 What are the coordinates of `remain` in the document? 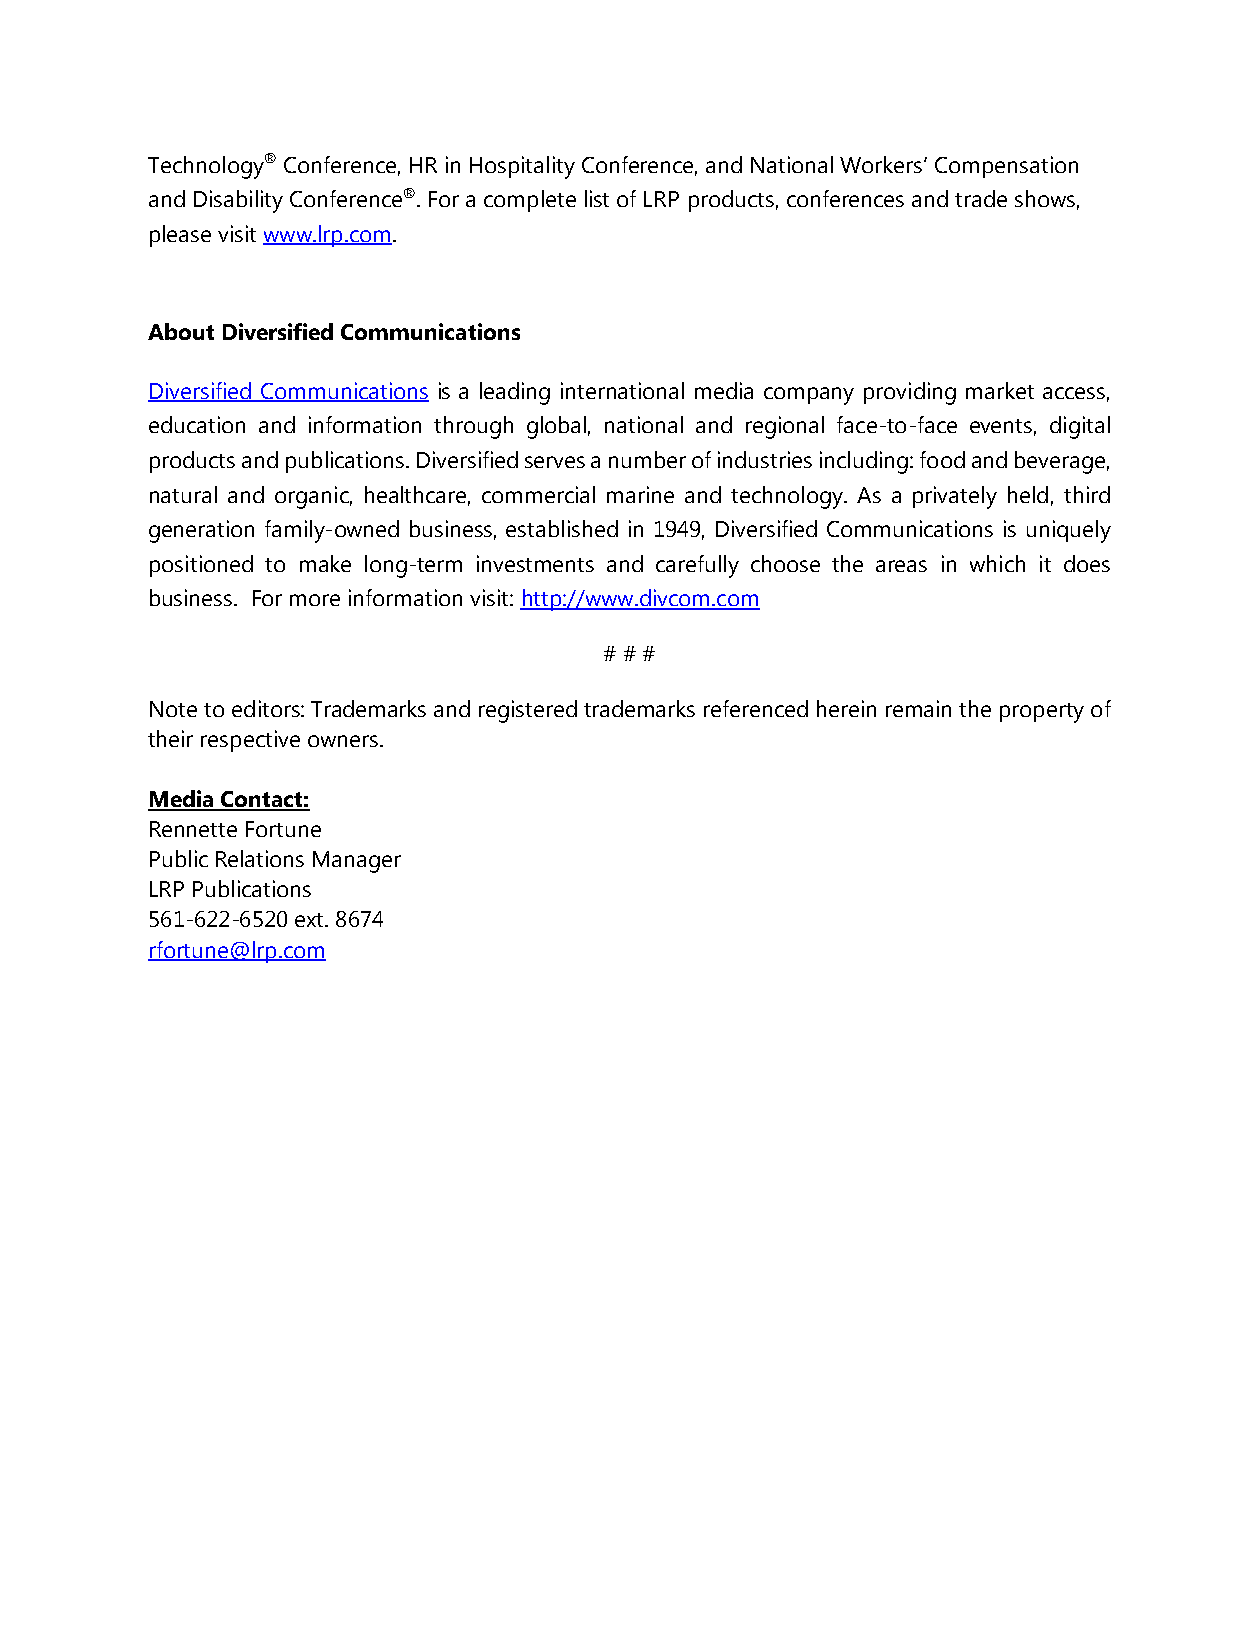 It's located at (918, 708).
